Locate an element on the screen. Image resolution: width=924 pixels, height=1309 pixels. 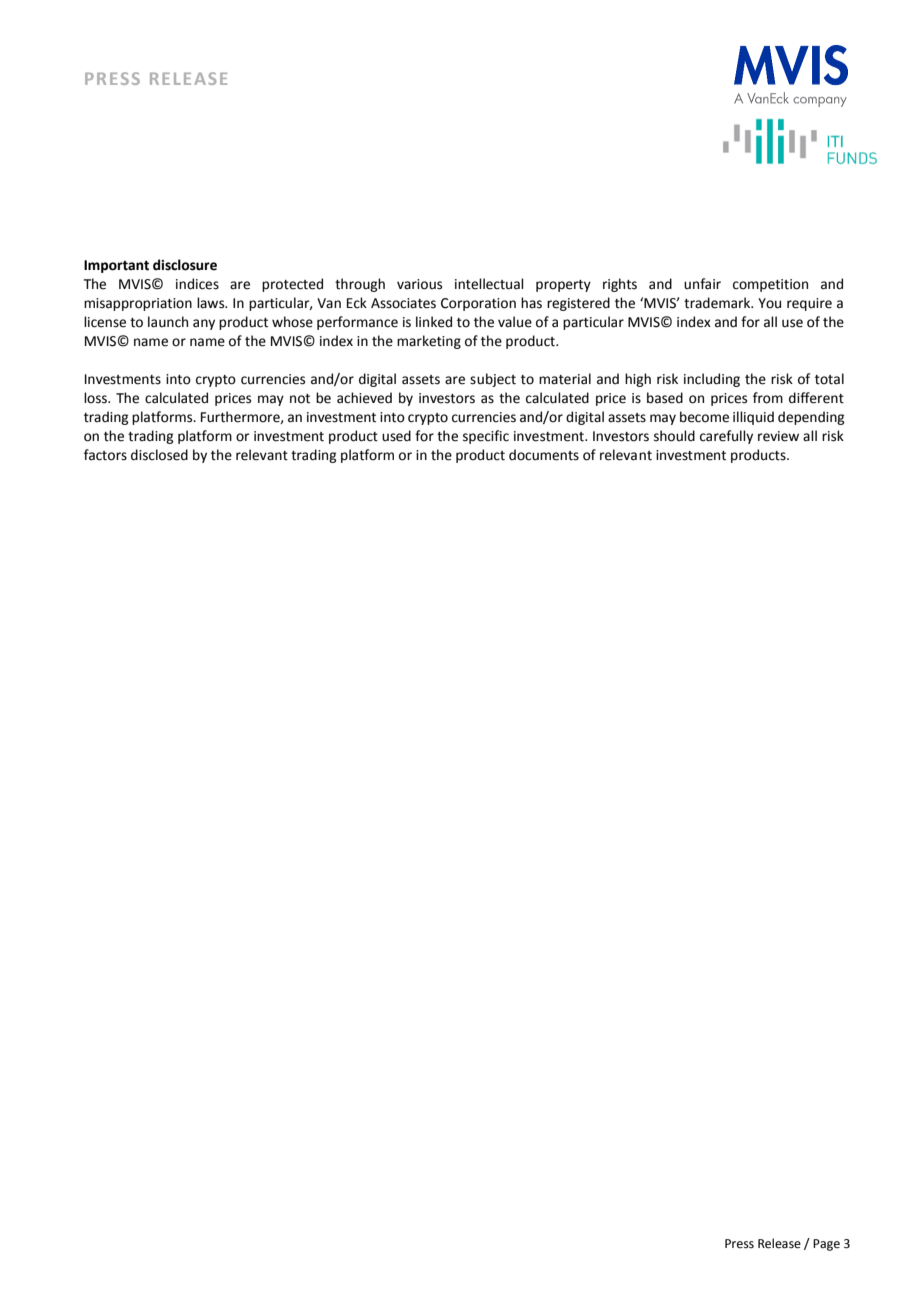
carefully is located at coordinates (726, 437).
